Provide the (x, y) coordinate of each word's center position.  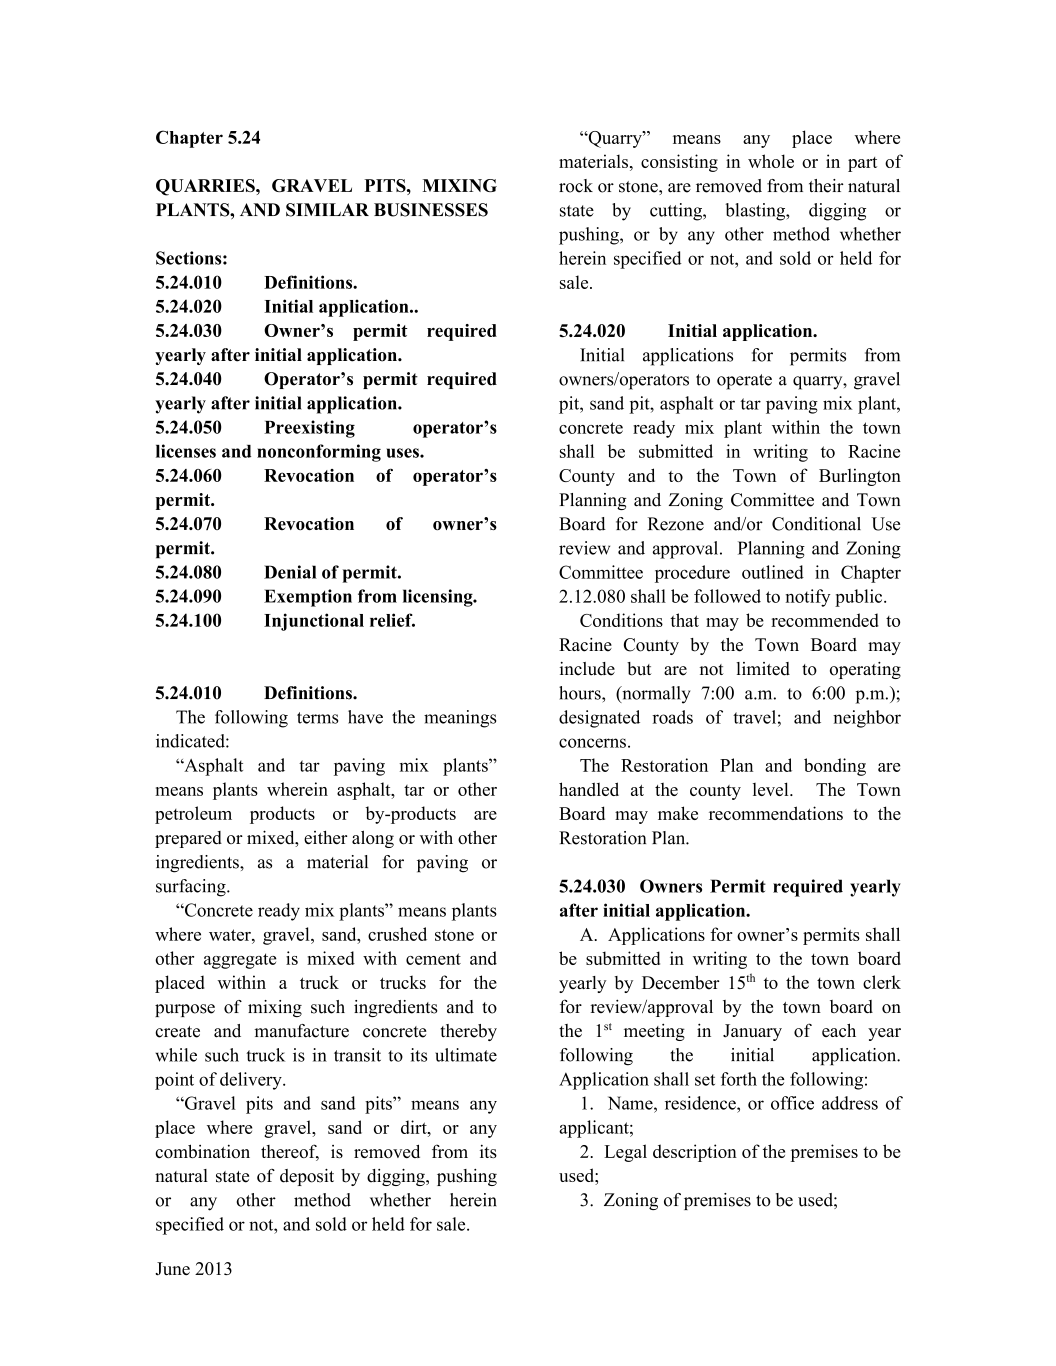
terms (317, 718)
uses (404, 453)
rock (576, 186)
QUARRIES (206, 187)
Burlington (860, 477)
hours (581, 693)
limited (763, 669)
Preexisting (309, 429)
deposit (307, 1177)
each (839, 1030)
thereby (468, 1032)
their (826, 186)
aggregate (240, 961)
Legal (625, 1153)
